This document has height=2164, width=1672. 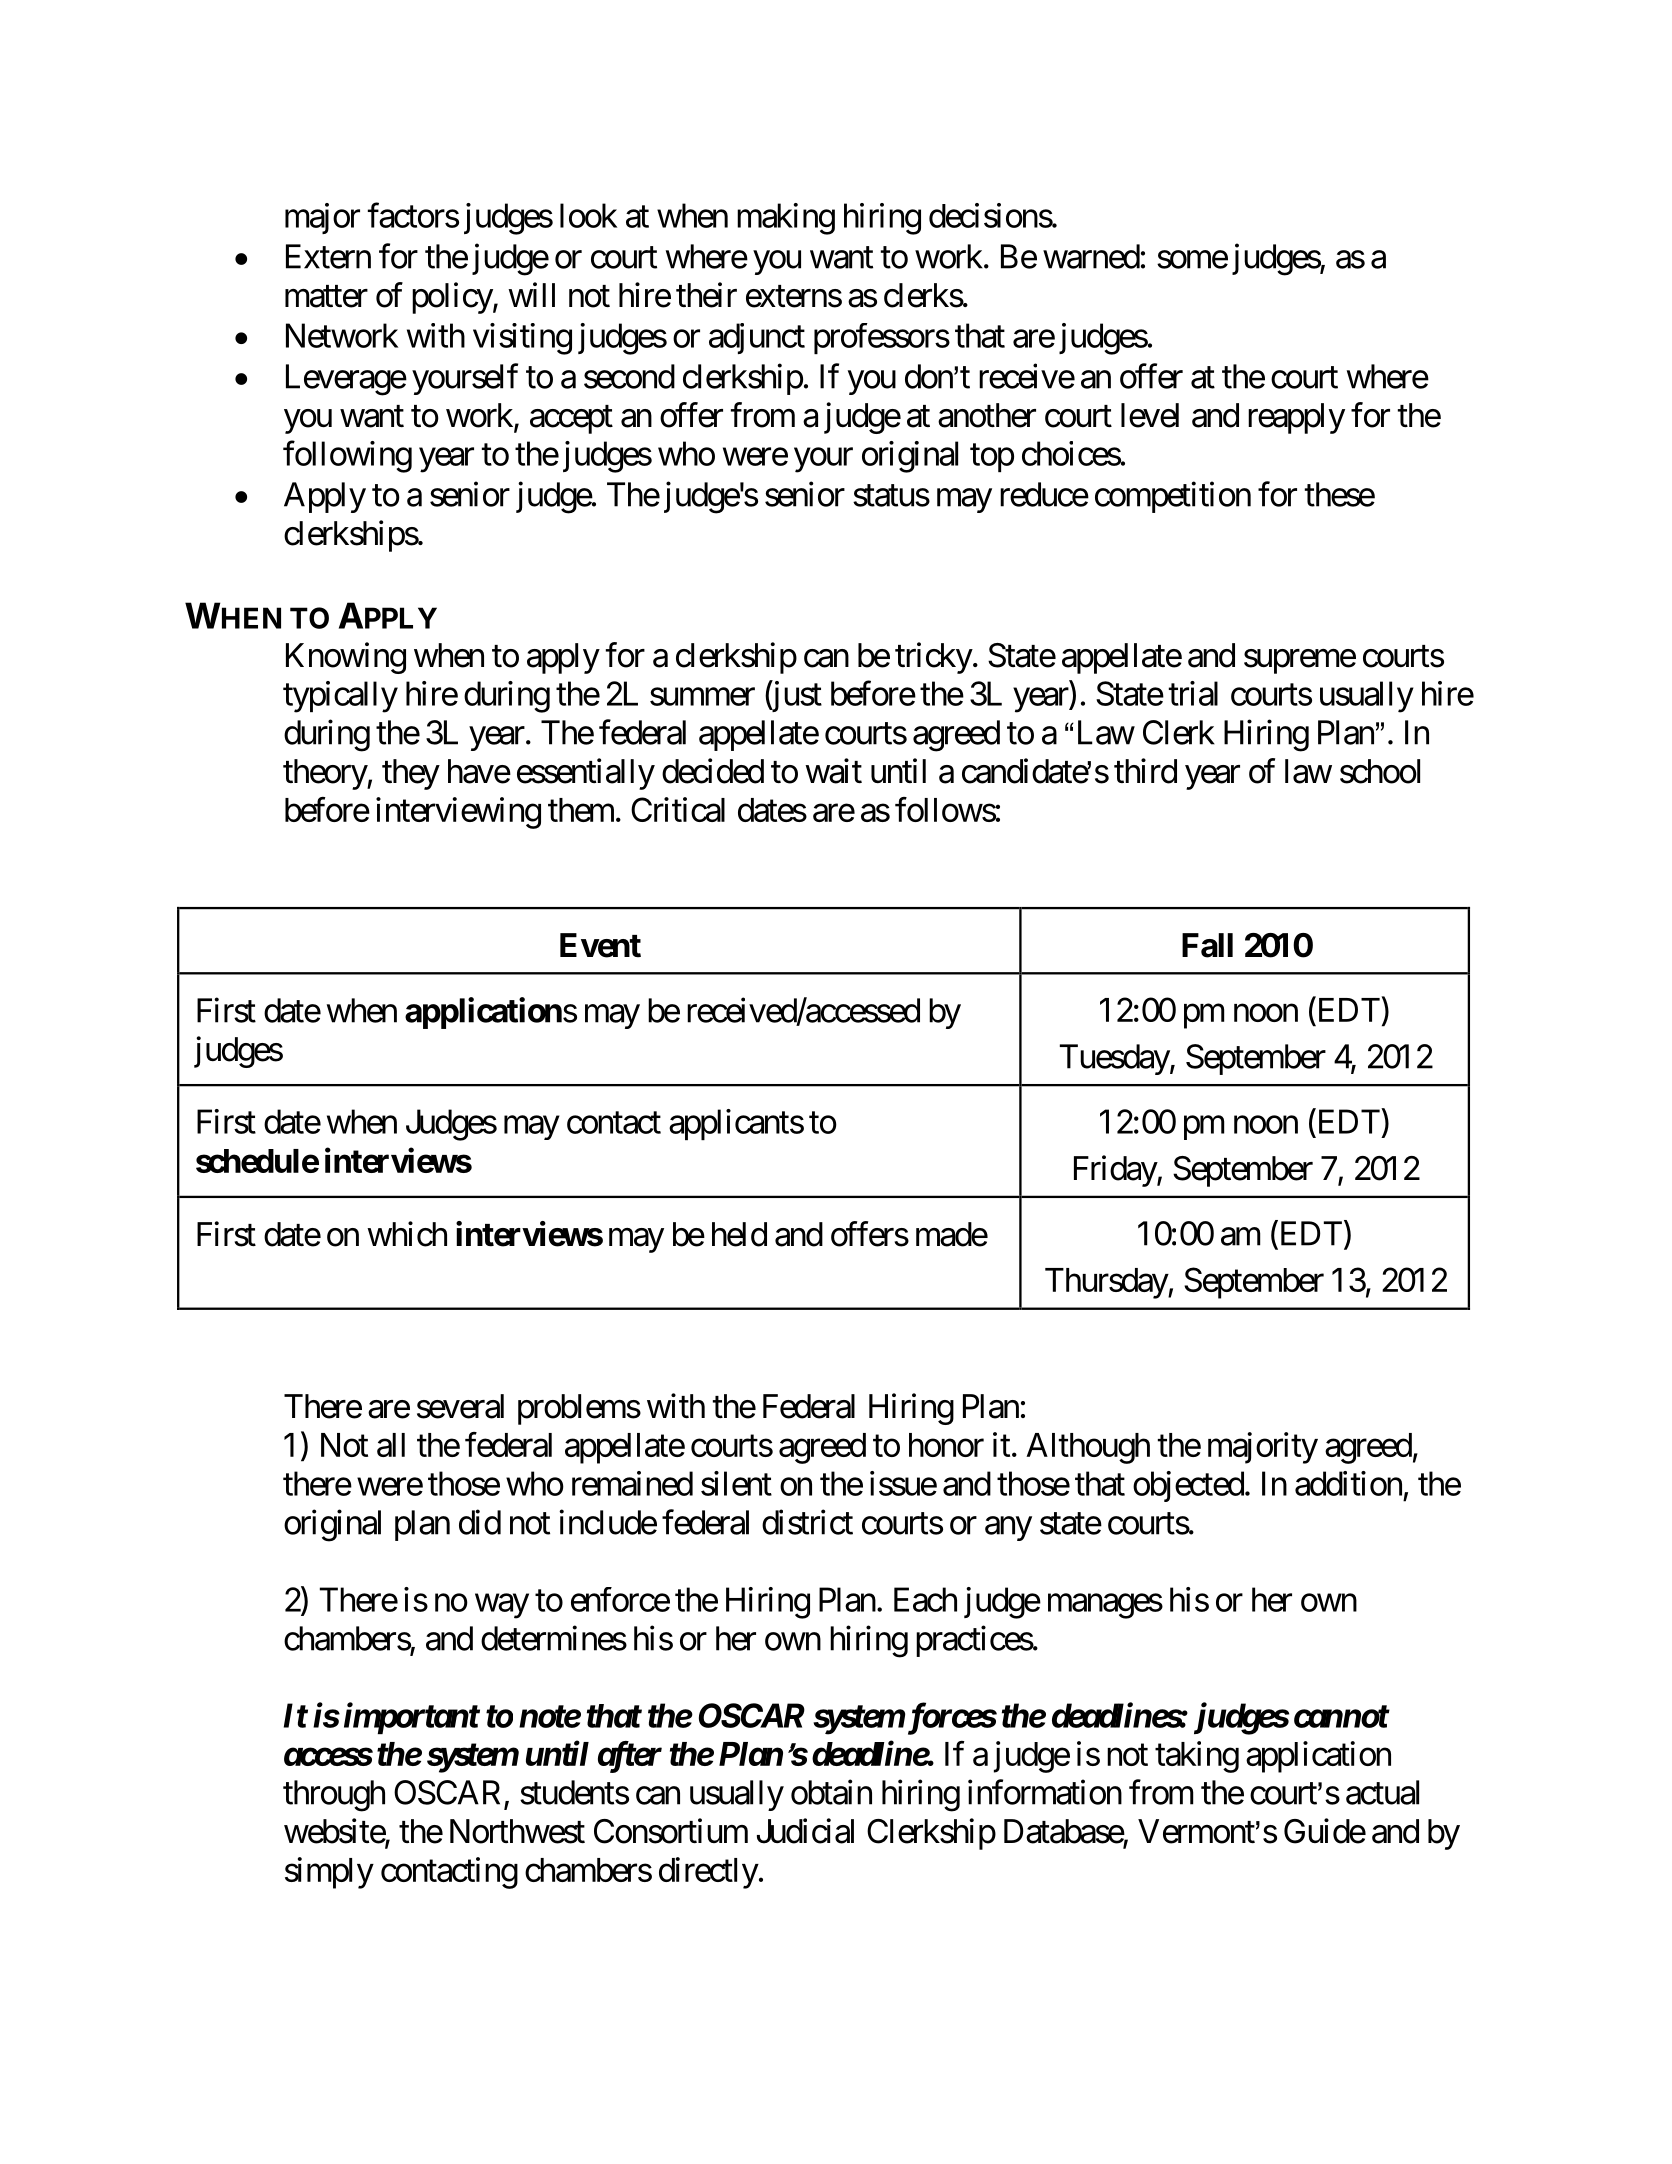 I want to click on tricky, so click(x=934, y=658).
